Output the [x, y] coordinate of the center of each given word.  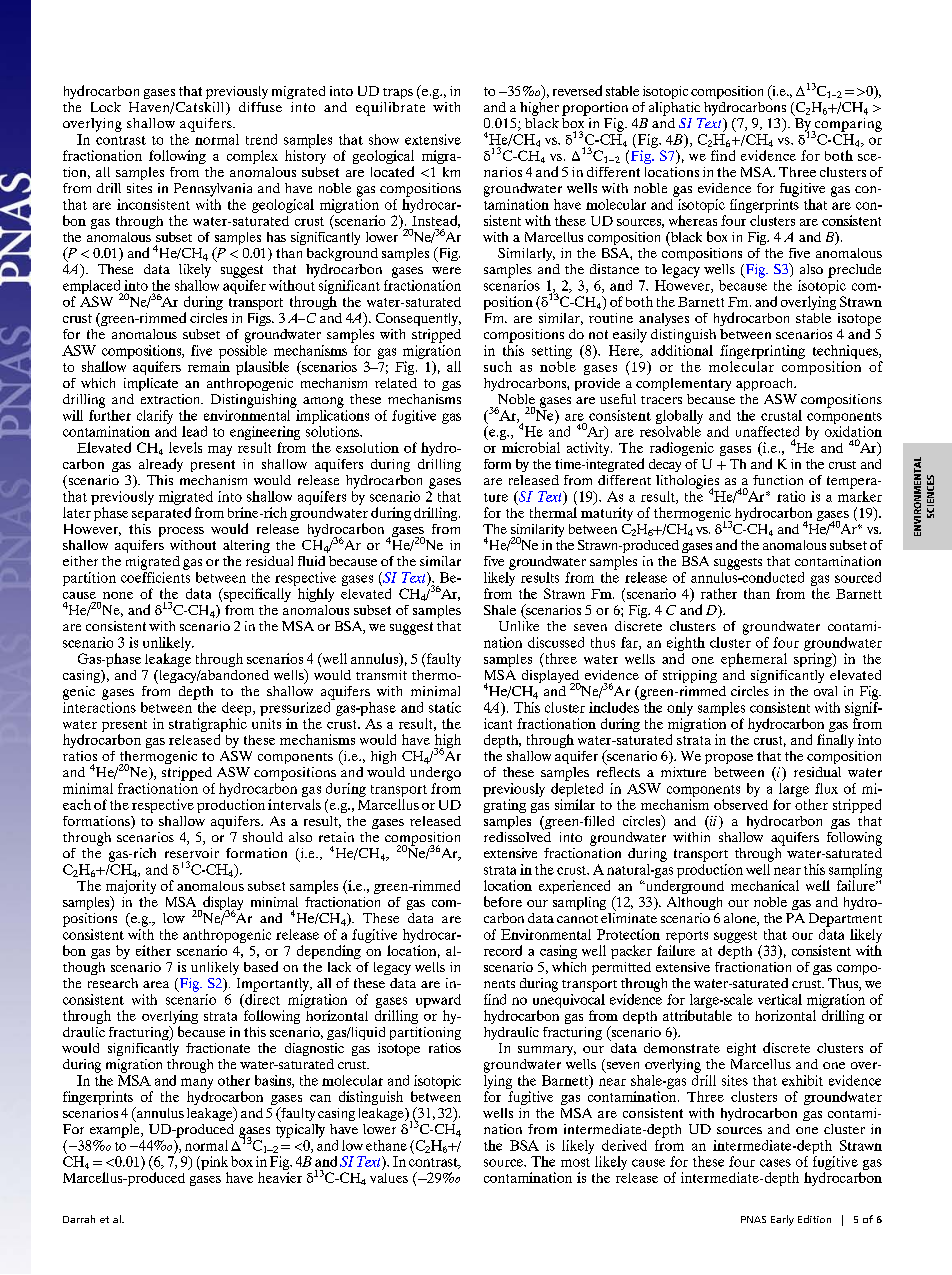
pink [213, 1164]
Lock [106, 107]
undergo [435, 774]
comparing [847, 126]
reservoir [192, 853]
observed [741, 804]
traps [398, 93]
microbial [531, 447]
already [161, 465]
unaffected [767, 431]
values [389, 1178]
